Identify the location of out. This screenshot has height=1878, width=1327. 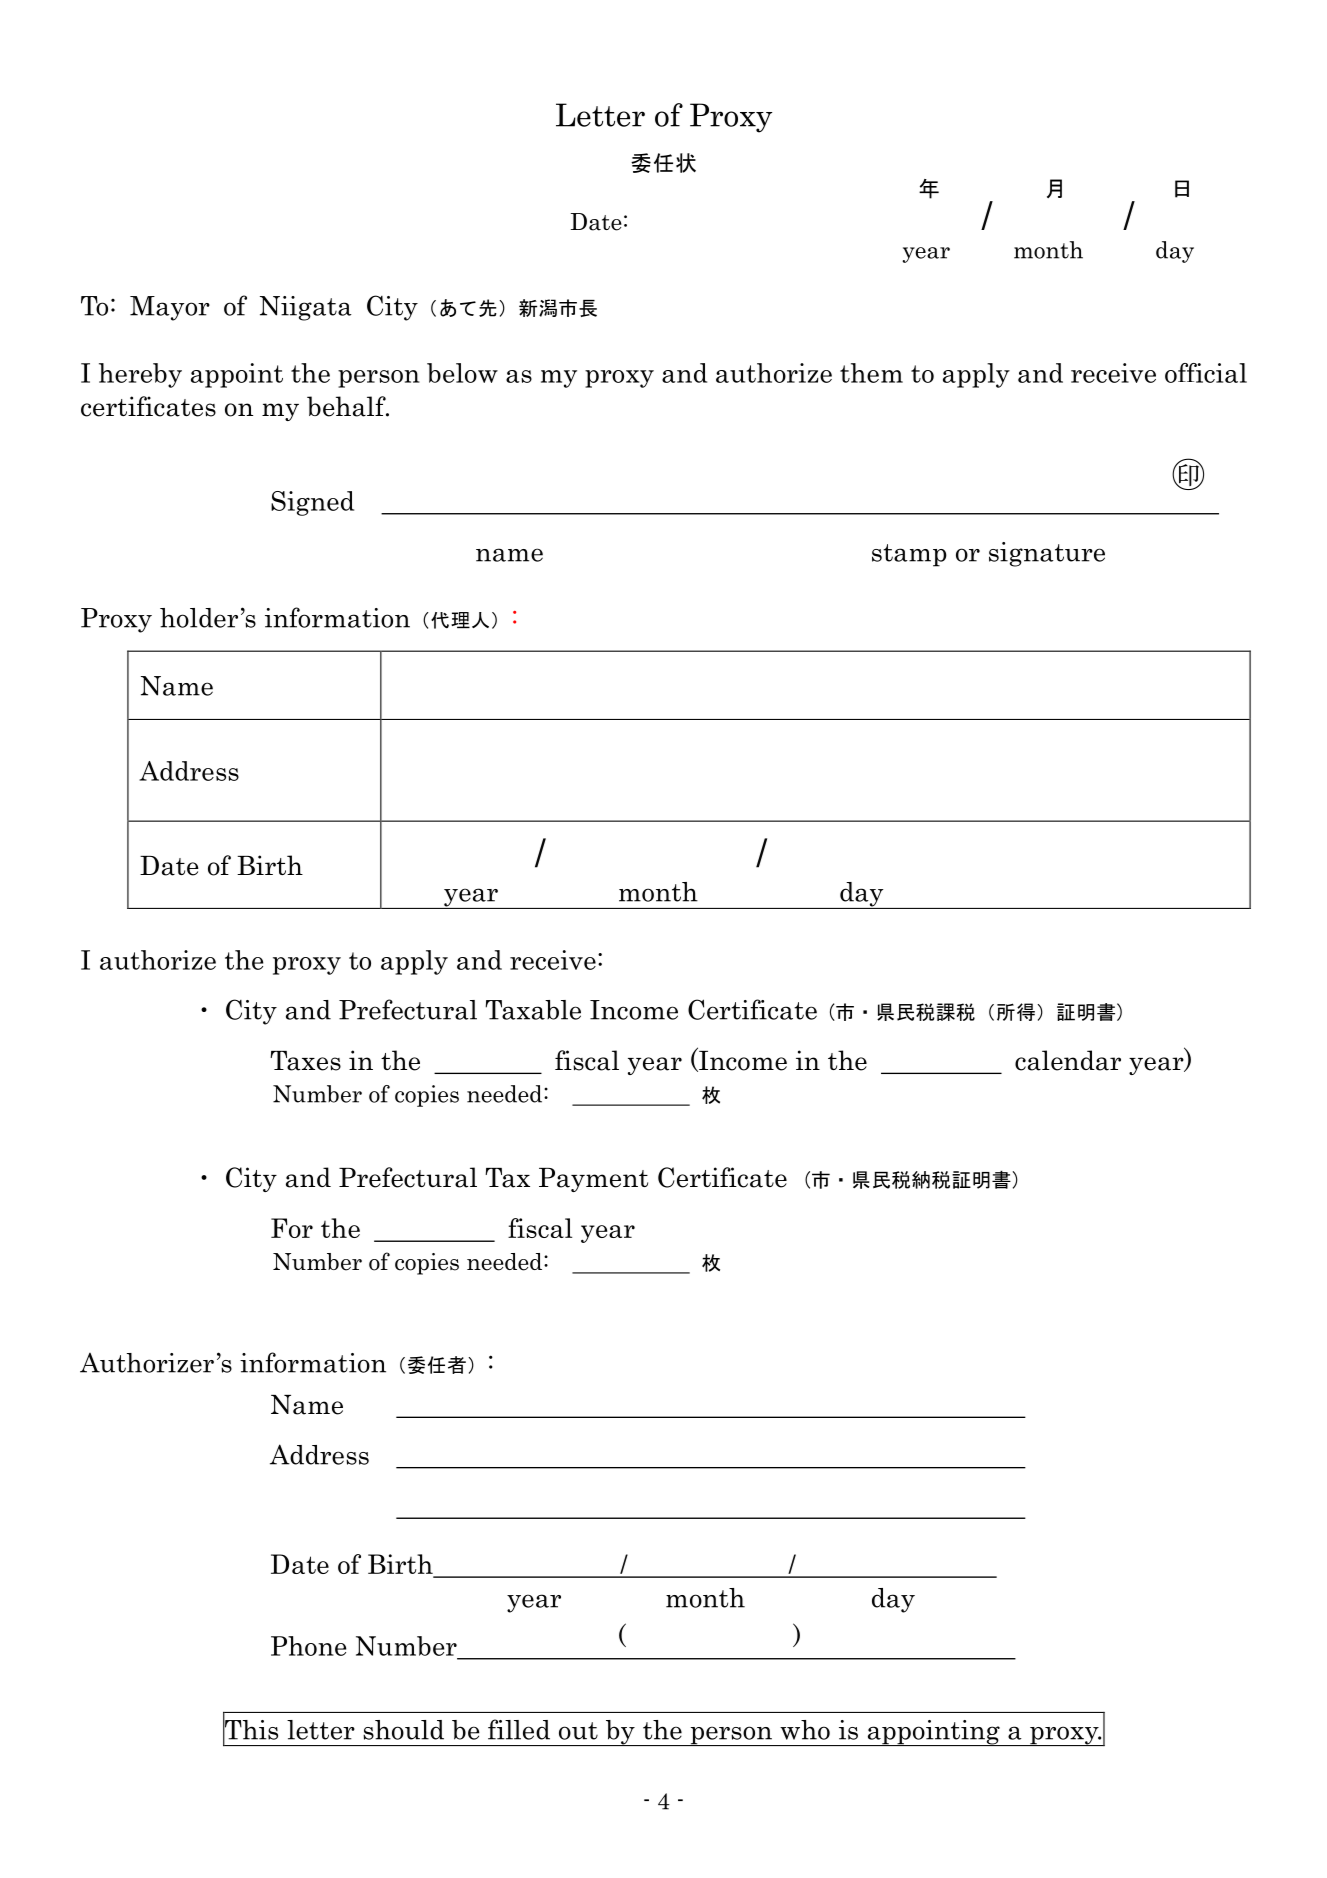
(578, 1731).
